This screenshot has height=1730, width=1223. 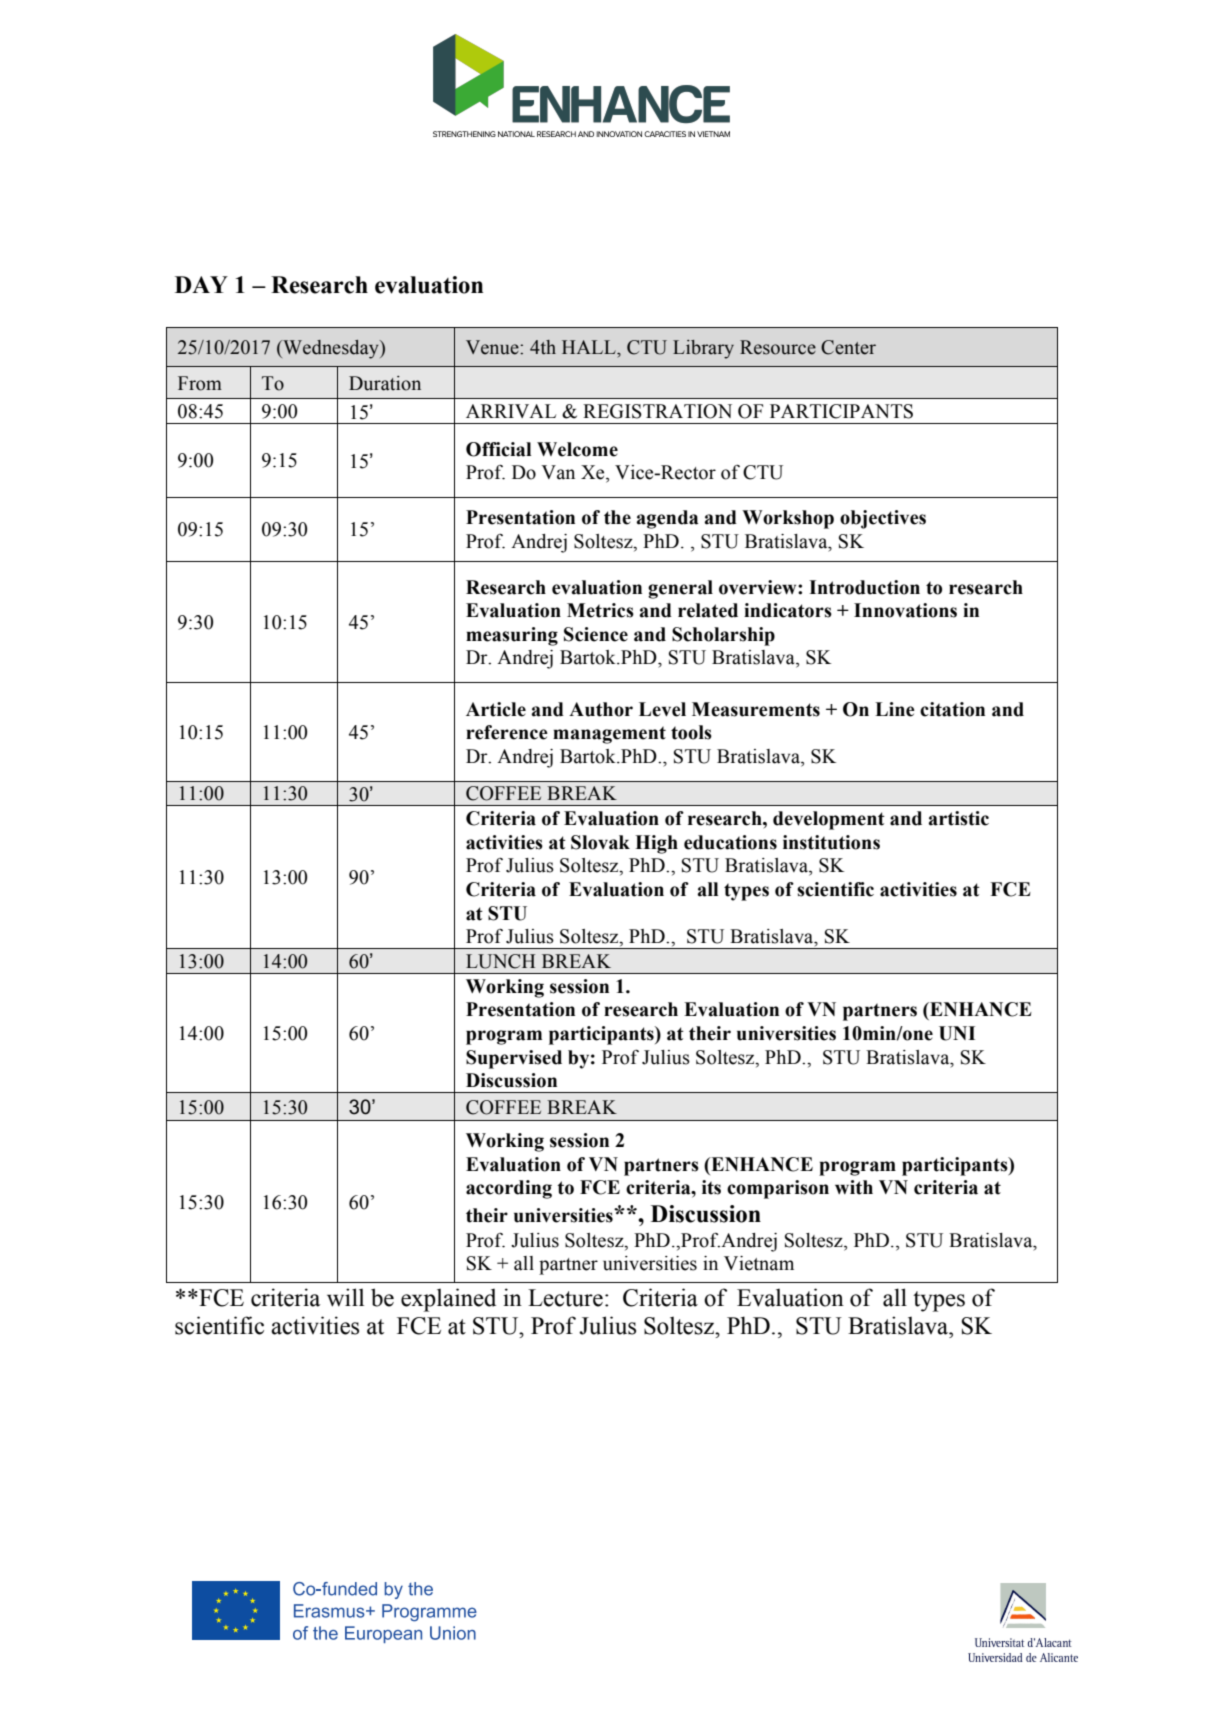 I want to click on Center, so click(x=848, y=347).
